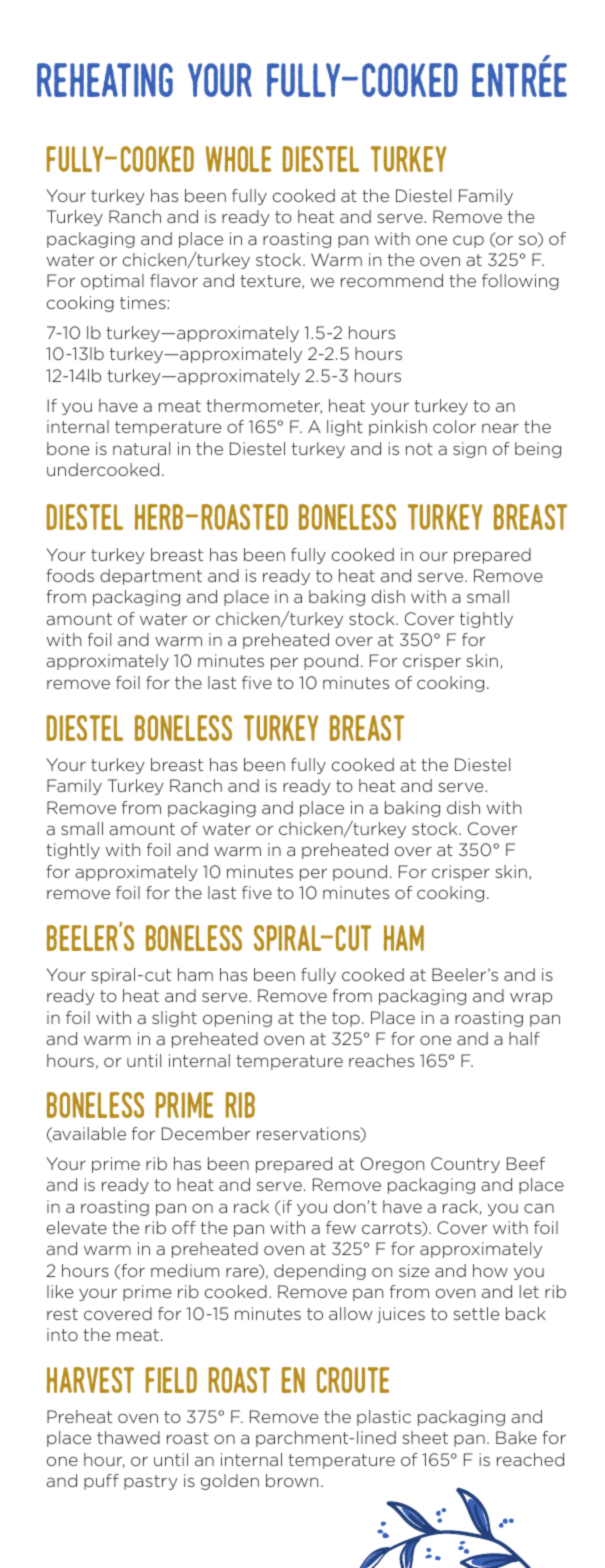 The height and width of the screenshot is (1568, 605). I want to click on opening, so click(237, 1019).
